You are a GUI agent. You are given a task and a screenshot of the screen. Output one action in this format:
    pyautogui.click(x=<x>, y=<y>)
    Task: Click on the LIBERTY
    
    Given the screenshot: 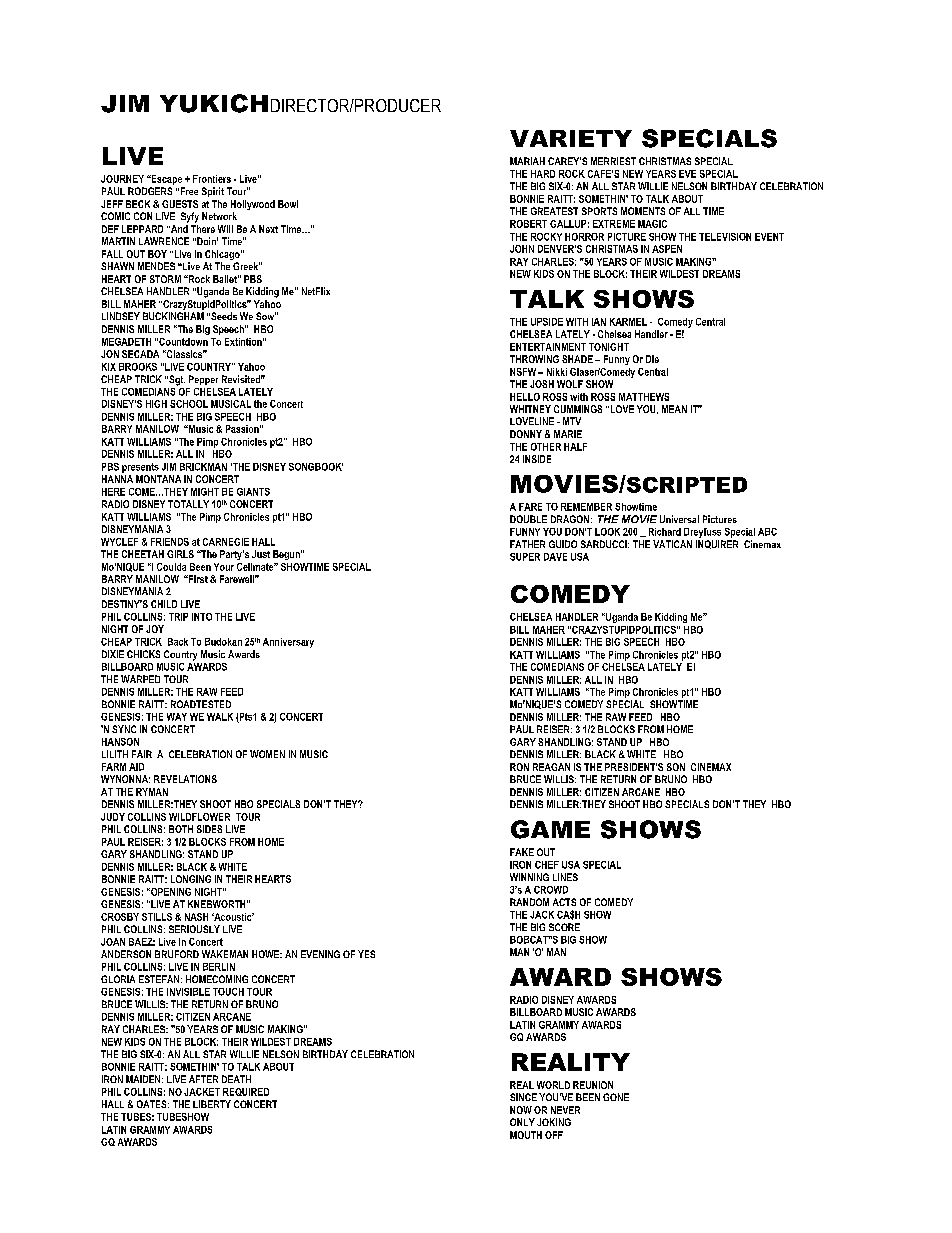 What is the action you would take?
    pyautogui.click(x=212, y=1104)
